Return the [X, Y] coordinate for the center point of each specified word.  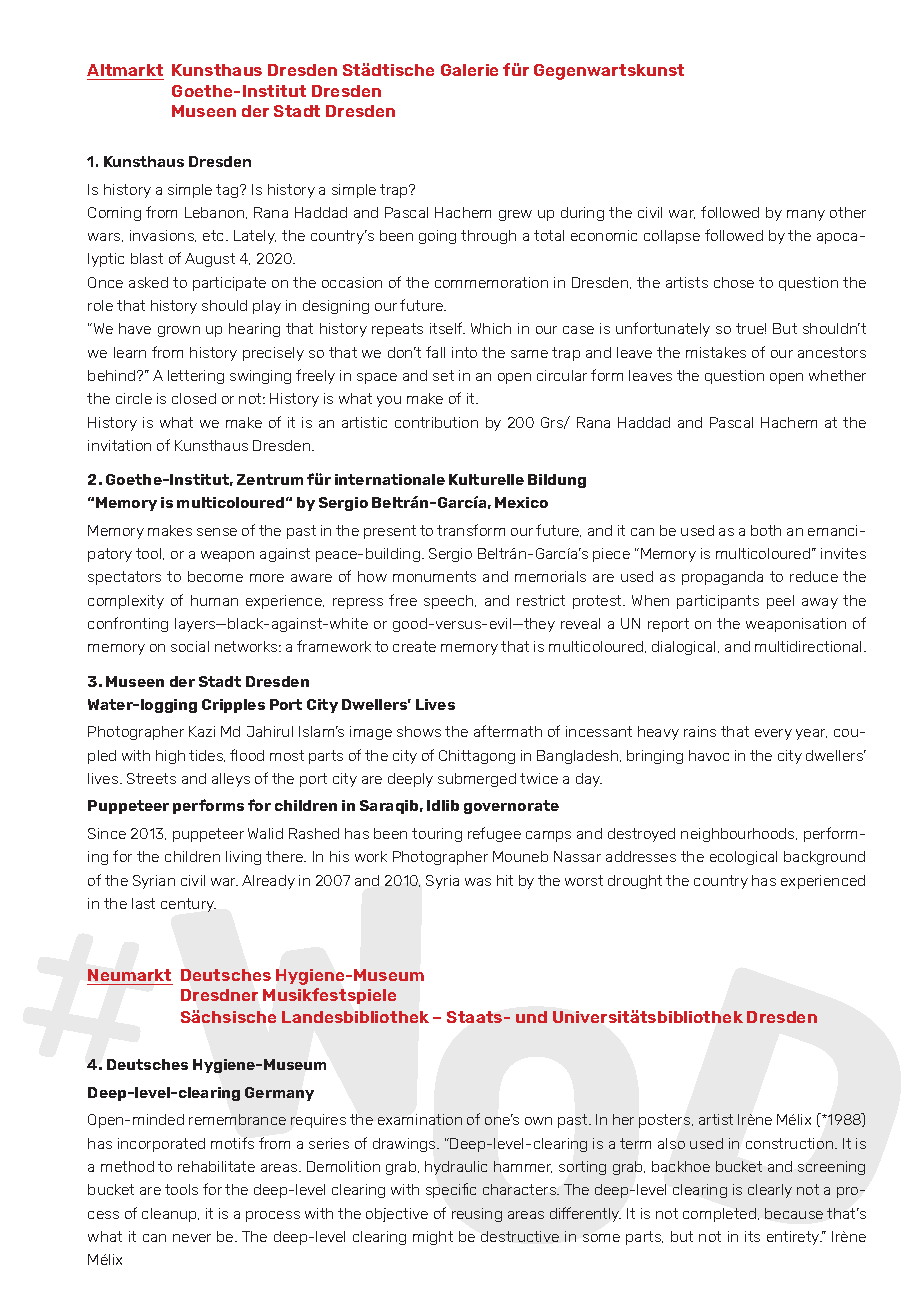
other [848, 212]
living [243, 858]
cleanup [170, 1215]
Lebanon [216, 213]
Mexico [521, 502]
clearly [770, 1191]
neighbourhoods [739, 835]
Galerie [469, 70]
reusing [477, 1215]
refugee [494, 834]
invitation [119, 445]
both [766, 530]
